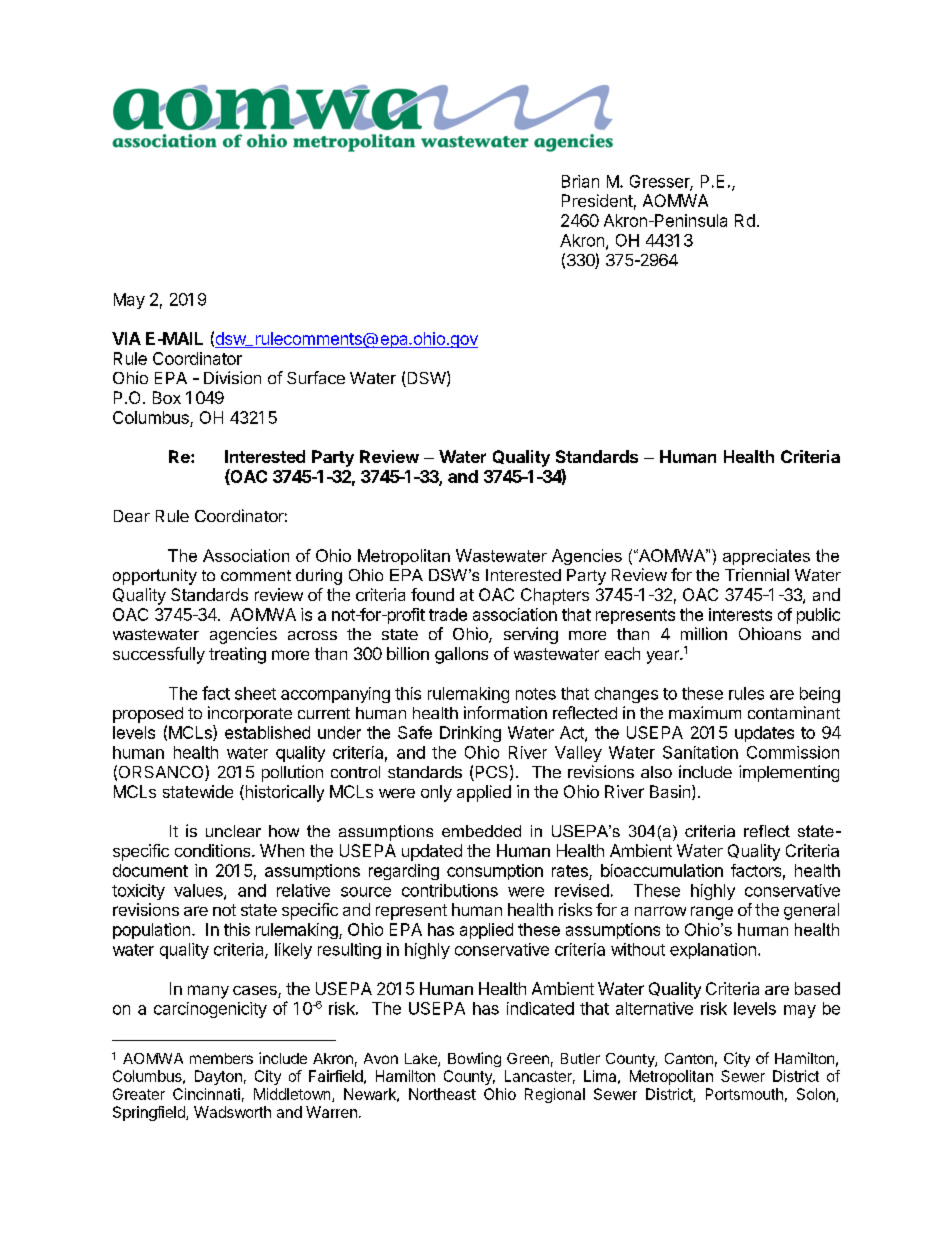 The image size is (952, 1233). What do you see at coordinates (789, 773) in the document?
I see `implementing` at bounding box center [789, 773].
